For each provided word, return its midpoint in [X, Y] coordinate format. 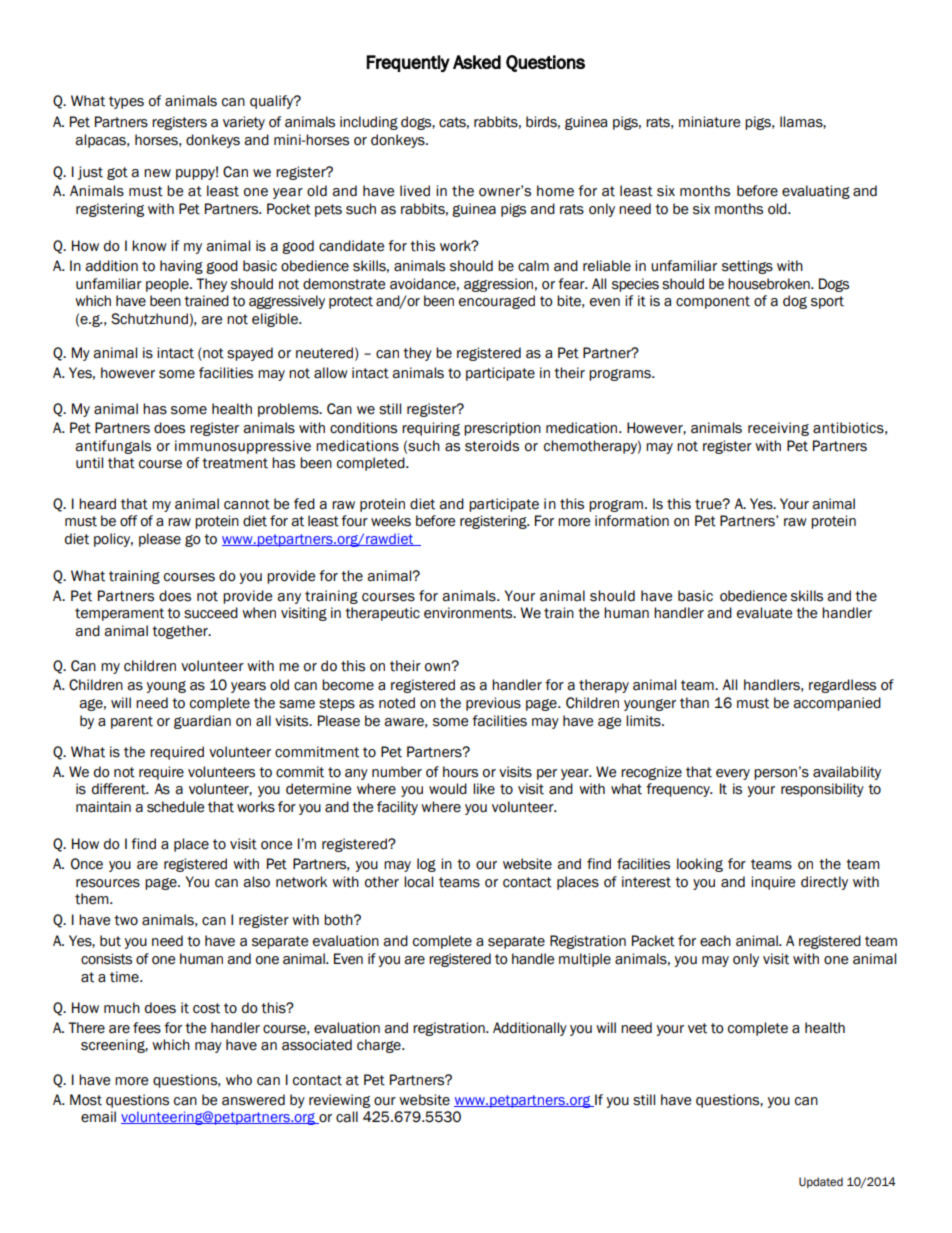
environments [469, 613]
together [181, 632]
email [98, 1117]
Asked [477, 62]
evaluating [816, 192]
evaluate [764, 613]
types [126, 102]
